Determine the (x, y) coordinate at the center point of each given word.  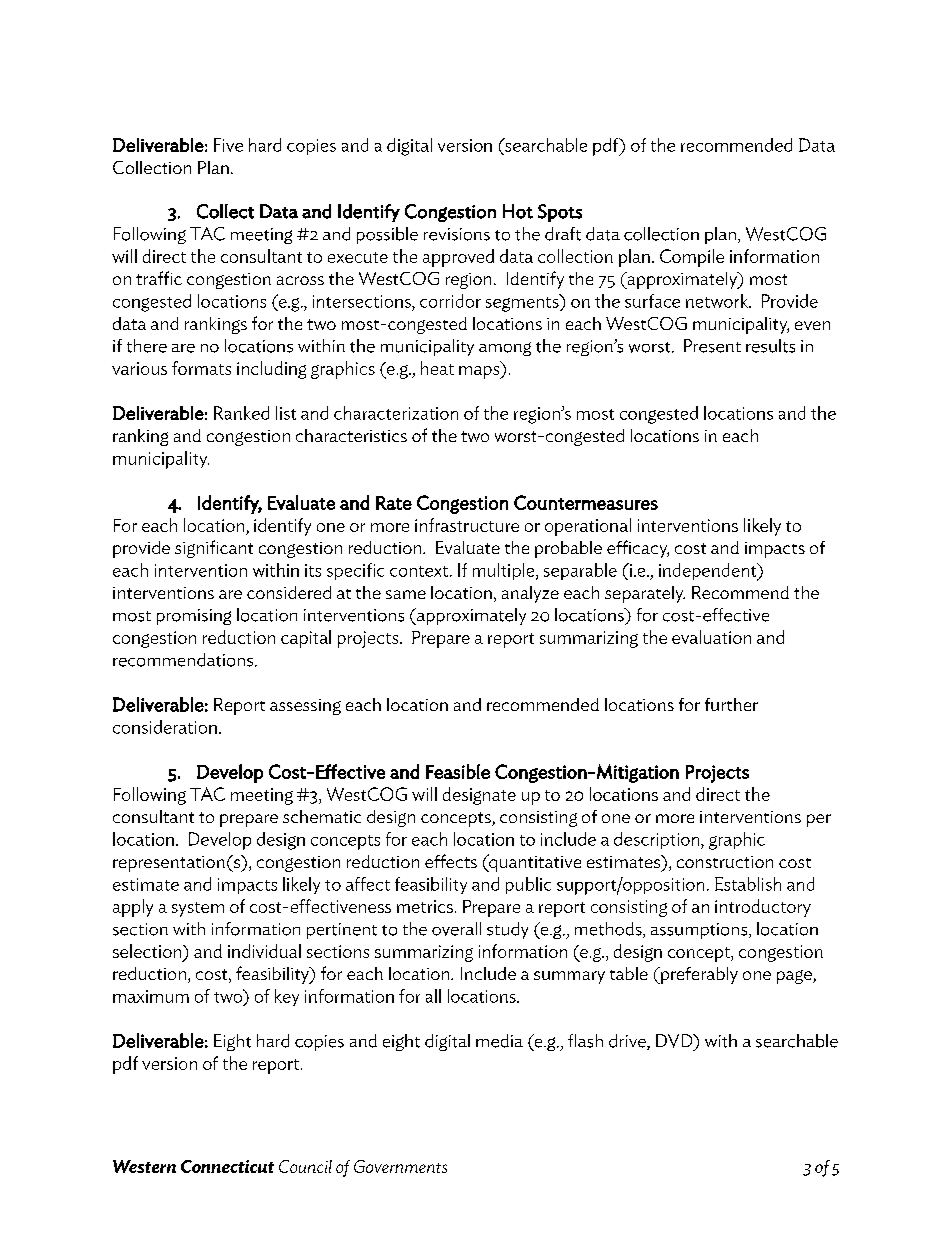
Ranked (241, 413)
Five (228, 145)
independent (709, 572)
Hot (518, 211)
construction (725, 862)
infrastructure (467, 525)
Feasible (458, 771)
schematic (322, 816)
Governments (400, 1166)
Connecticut (227, 1166)
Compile (692, 258)
